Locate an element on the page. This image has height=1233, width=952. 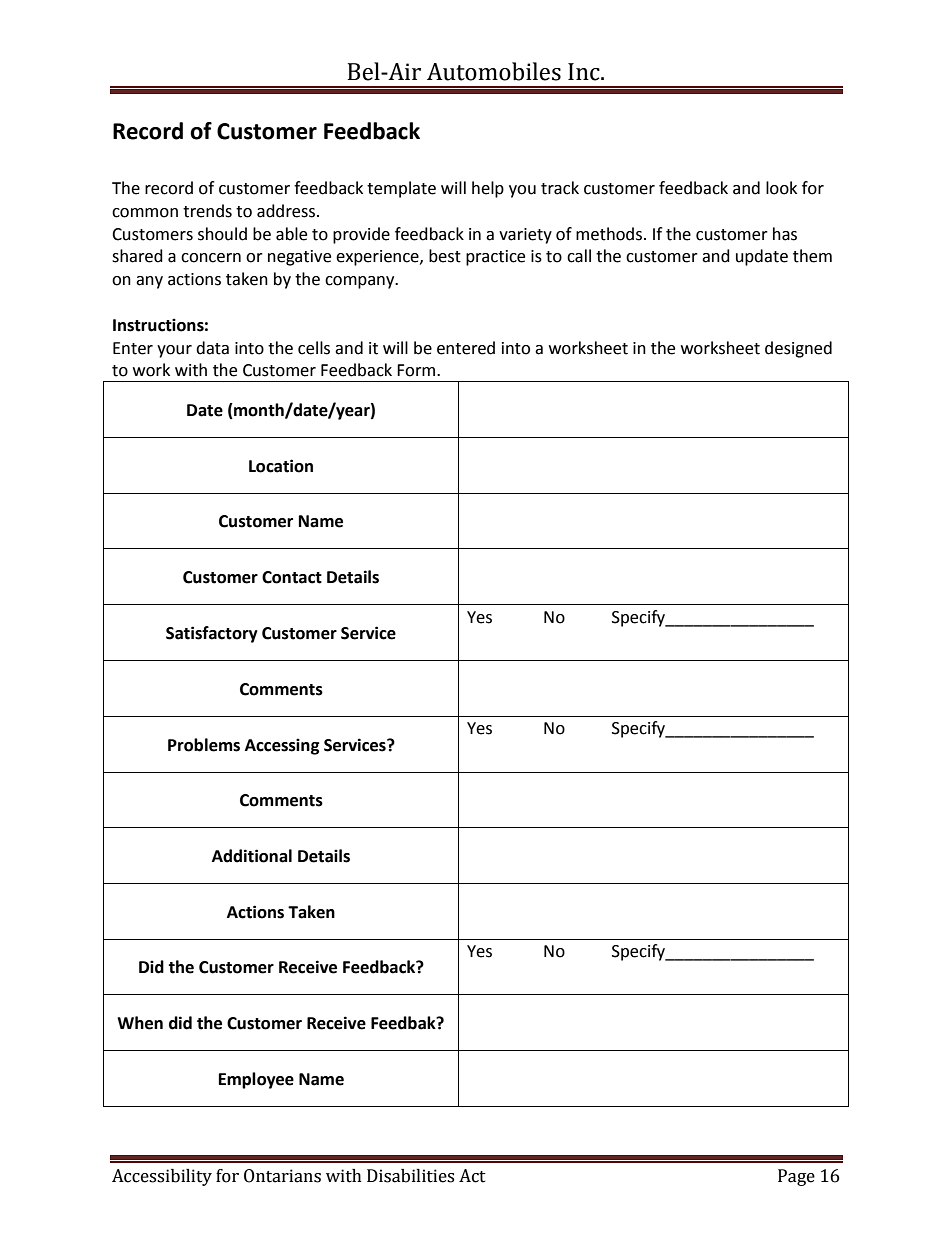
practice is located at coordinates (495, 258).
